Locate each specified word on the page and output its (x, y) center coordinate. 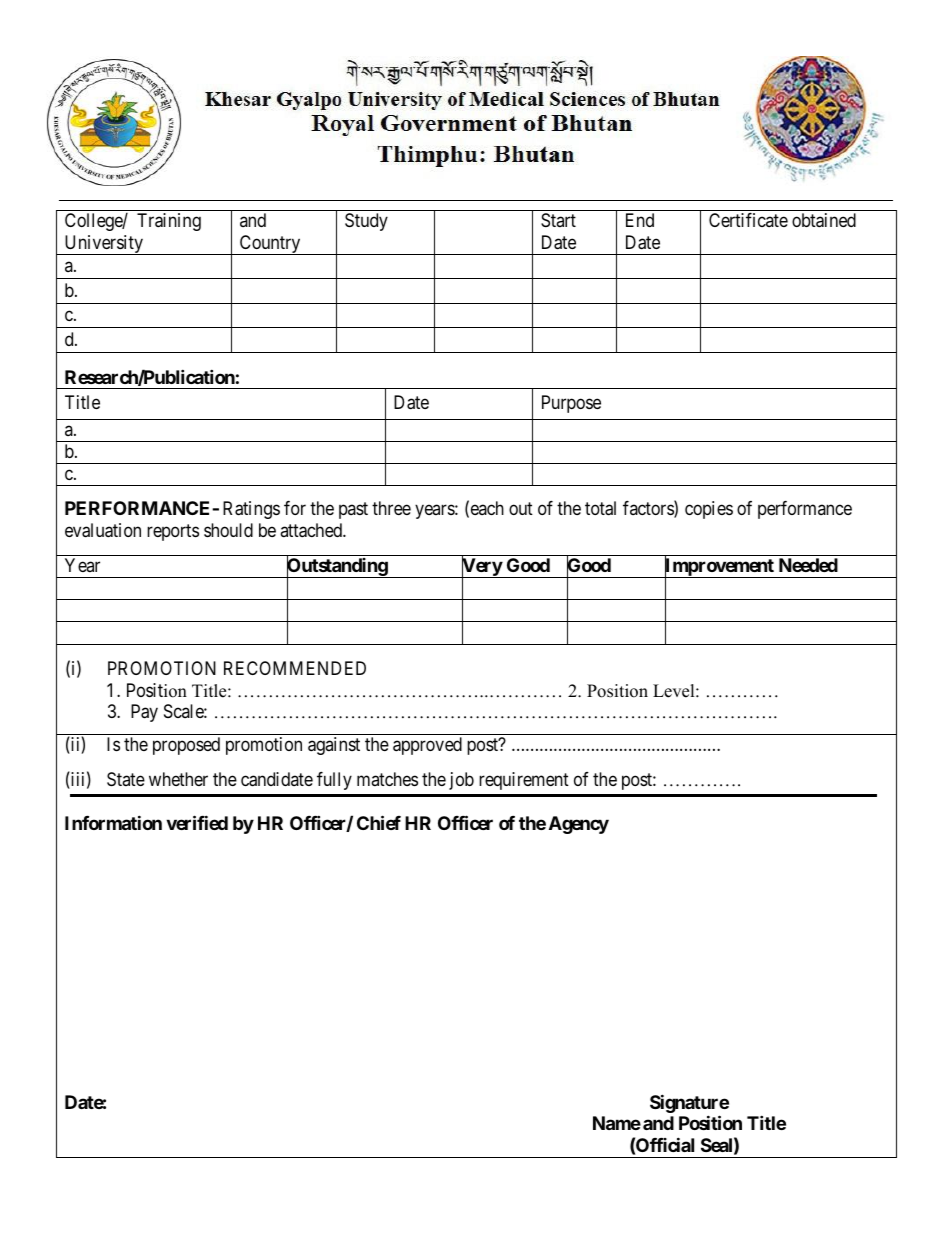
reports (173, 532)
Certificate (748, 220)
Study (366, 222)
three (391, 508)
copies (709, 510)
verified (197, 822)
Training (169, 222)
